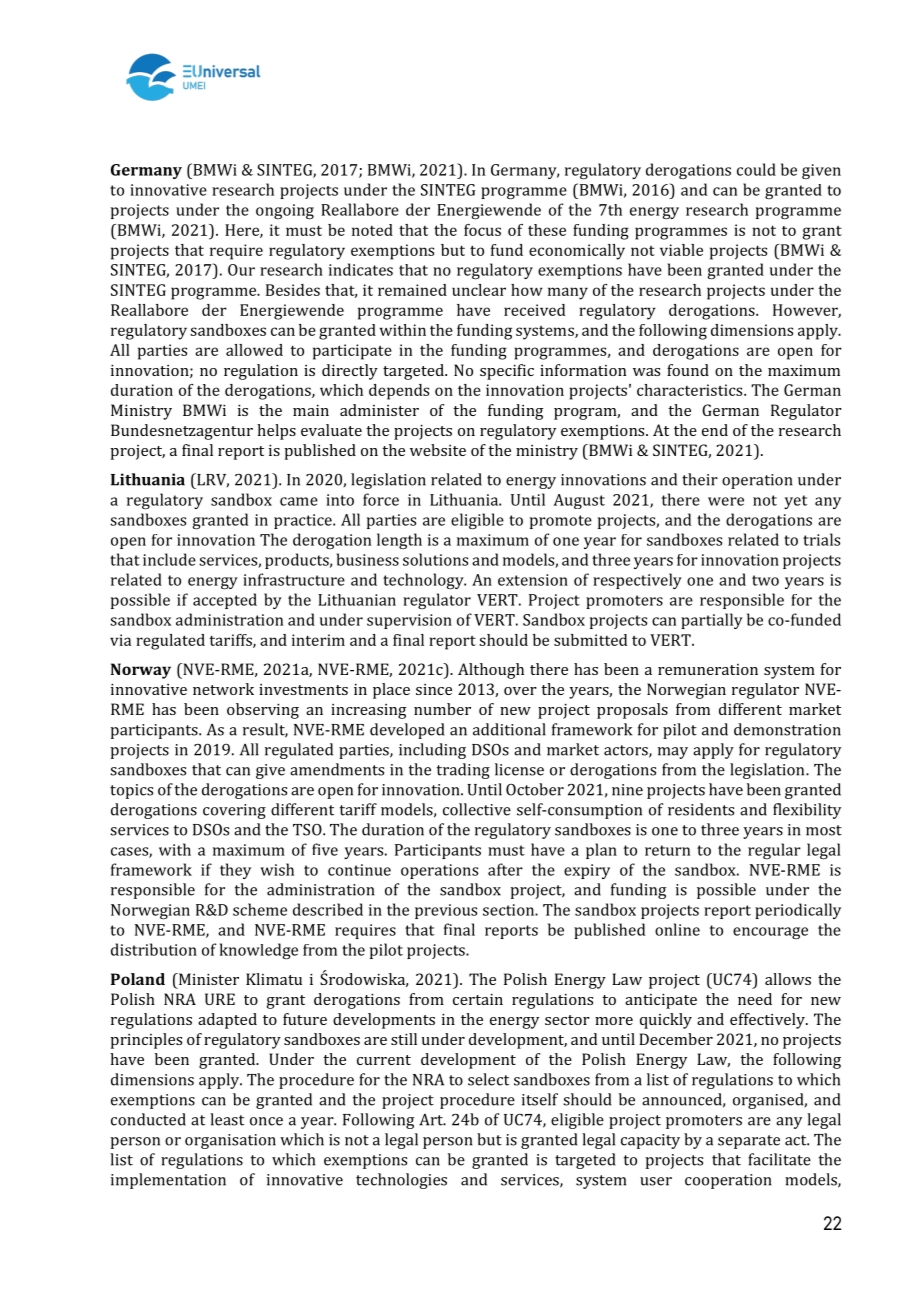 This image has height=1308, width=924. Describe the element at coordinates (756, 169) in the image. I see `could` at that location.
